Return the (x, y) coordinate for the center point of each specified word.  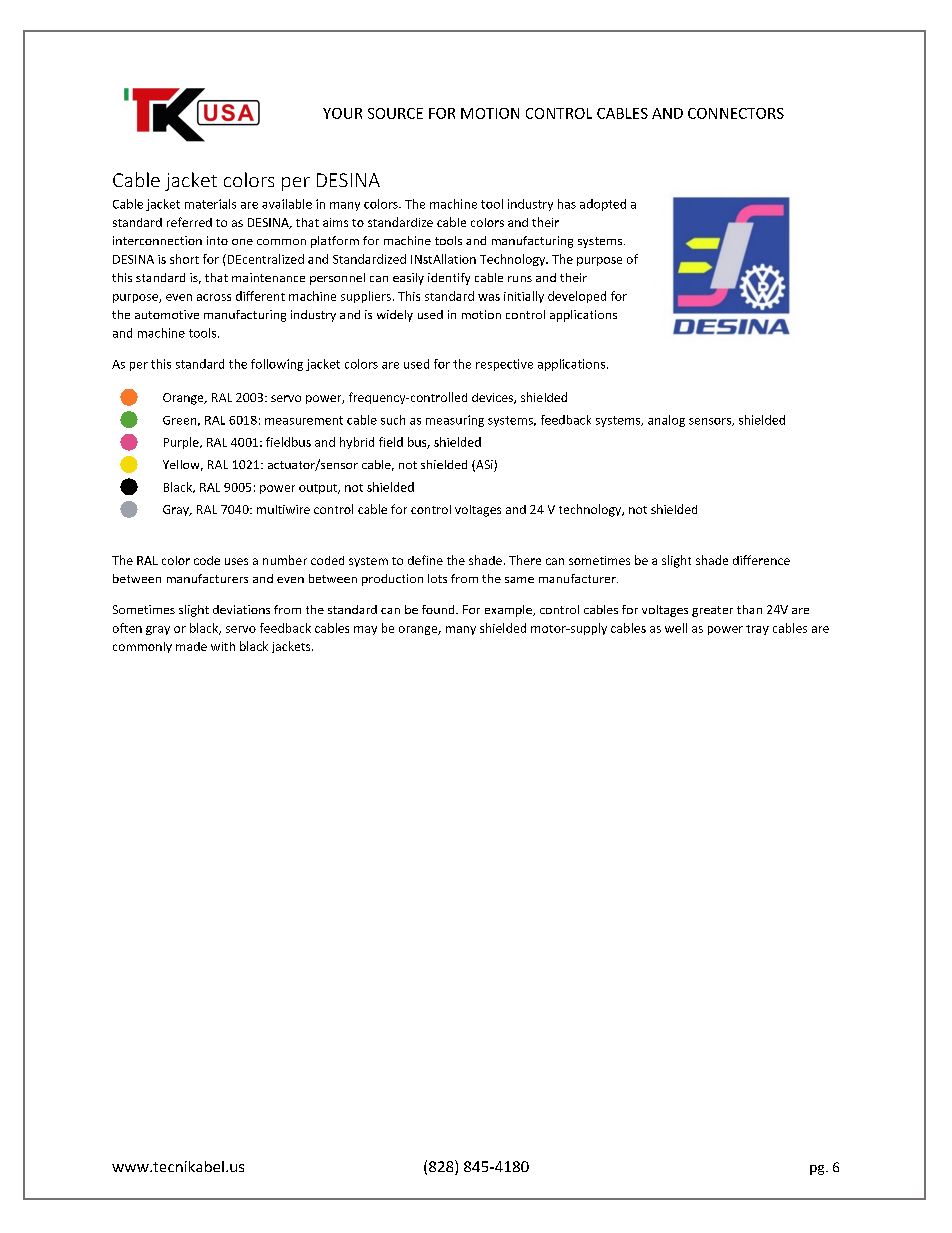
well (676, 628)
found (439, 609)
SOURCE (395, 113)
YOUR (342, 113)
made (191, 646)
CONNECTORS (736, 113)
